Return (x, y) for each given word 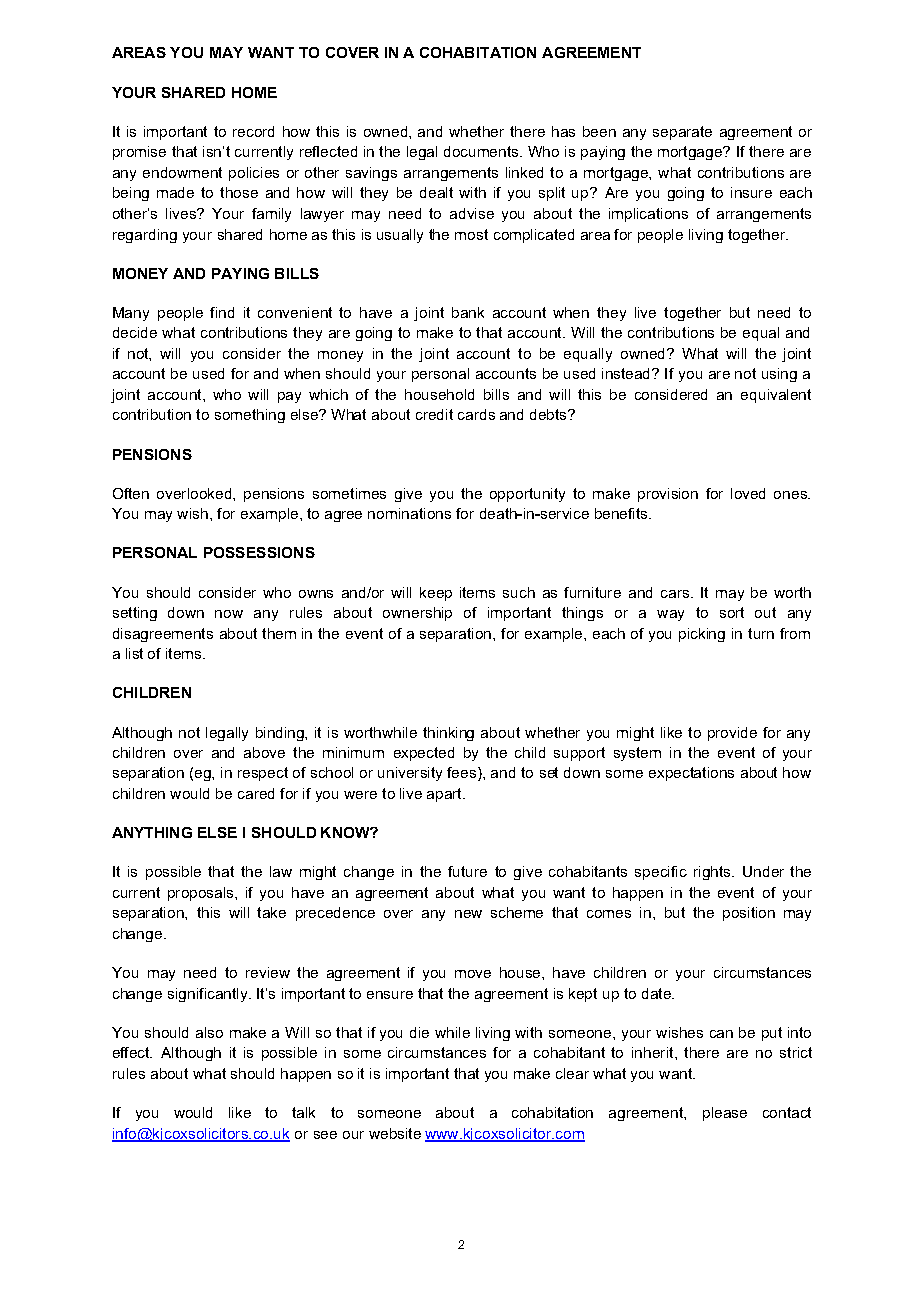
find (222, 312)
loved (748, 493)
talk (303, 1112)
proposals (202, 894)
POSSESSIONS (259, 552)
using (779, 375)
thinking (448, 734)
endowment (182, 172)
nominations (409, 513)
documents (482, 151)
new (468, 914)
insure (751, 192)
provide (732, 734)
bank (468, 312)
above (264, 752)
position (749, 914)
